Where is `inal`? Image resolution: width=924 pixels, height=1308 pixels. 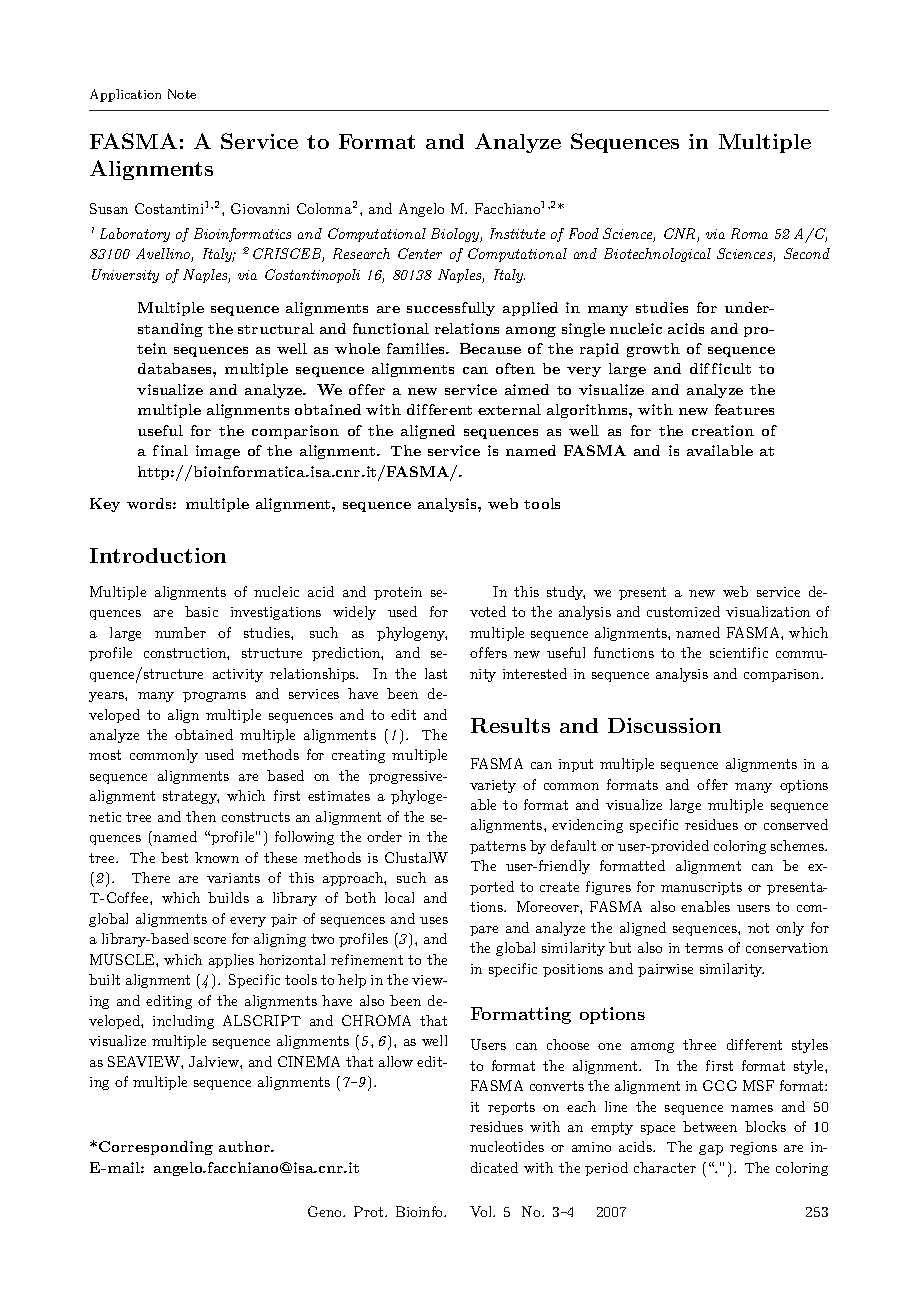 inal is located at coordinates (174, 450).
